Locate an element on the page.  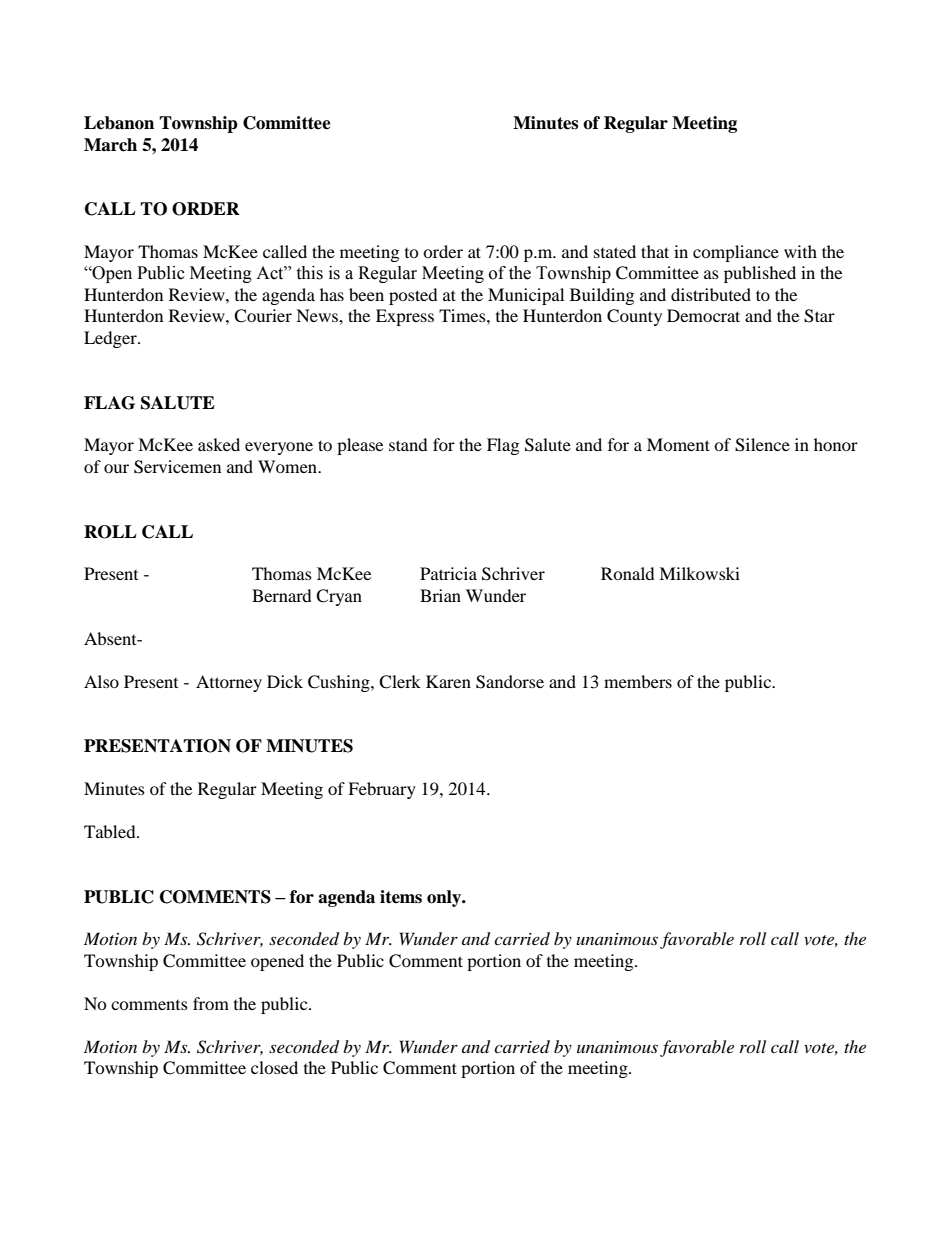
Brian is located at coordinates (440, 595).
